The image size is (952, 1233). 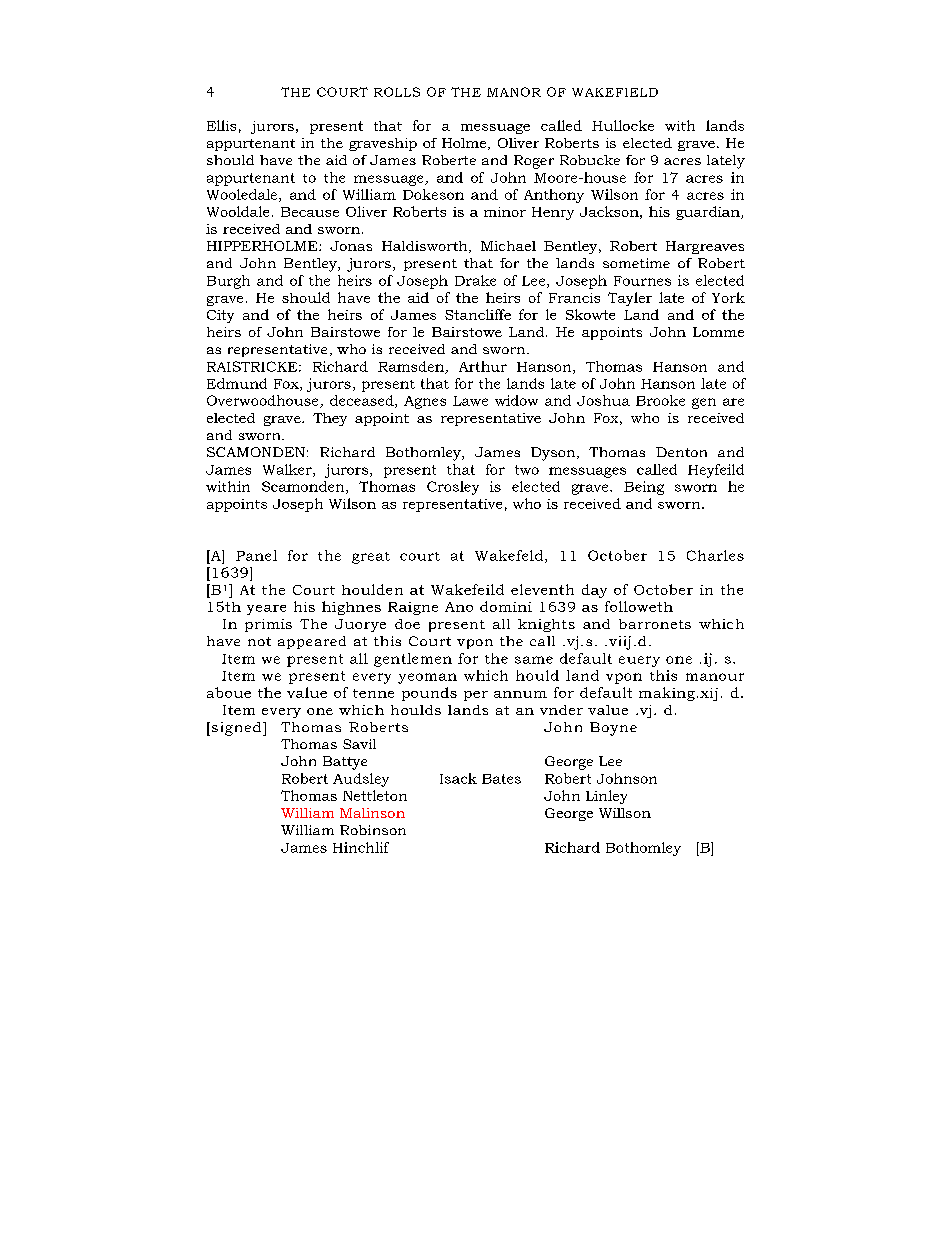 I want to click on yeoman, so click(x=427, y=678).
